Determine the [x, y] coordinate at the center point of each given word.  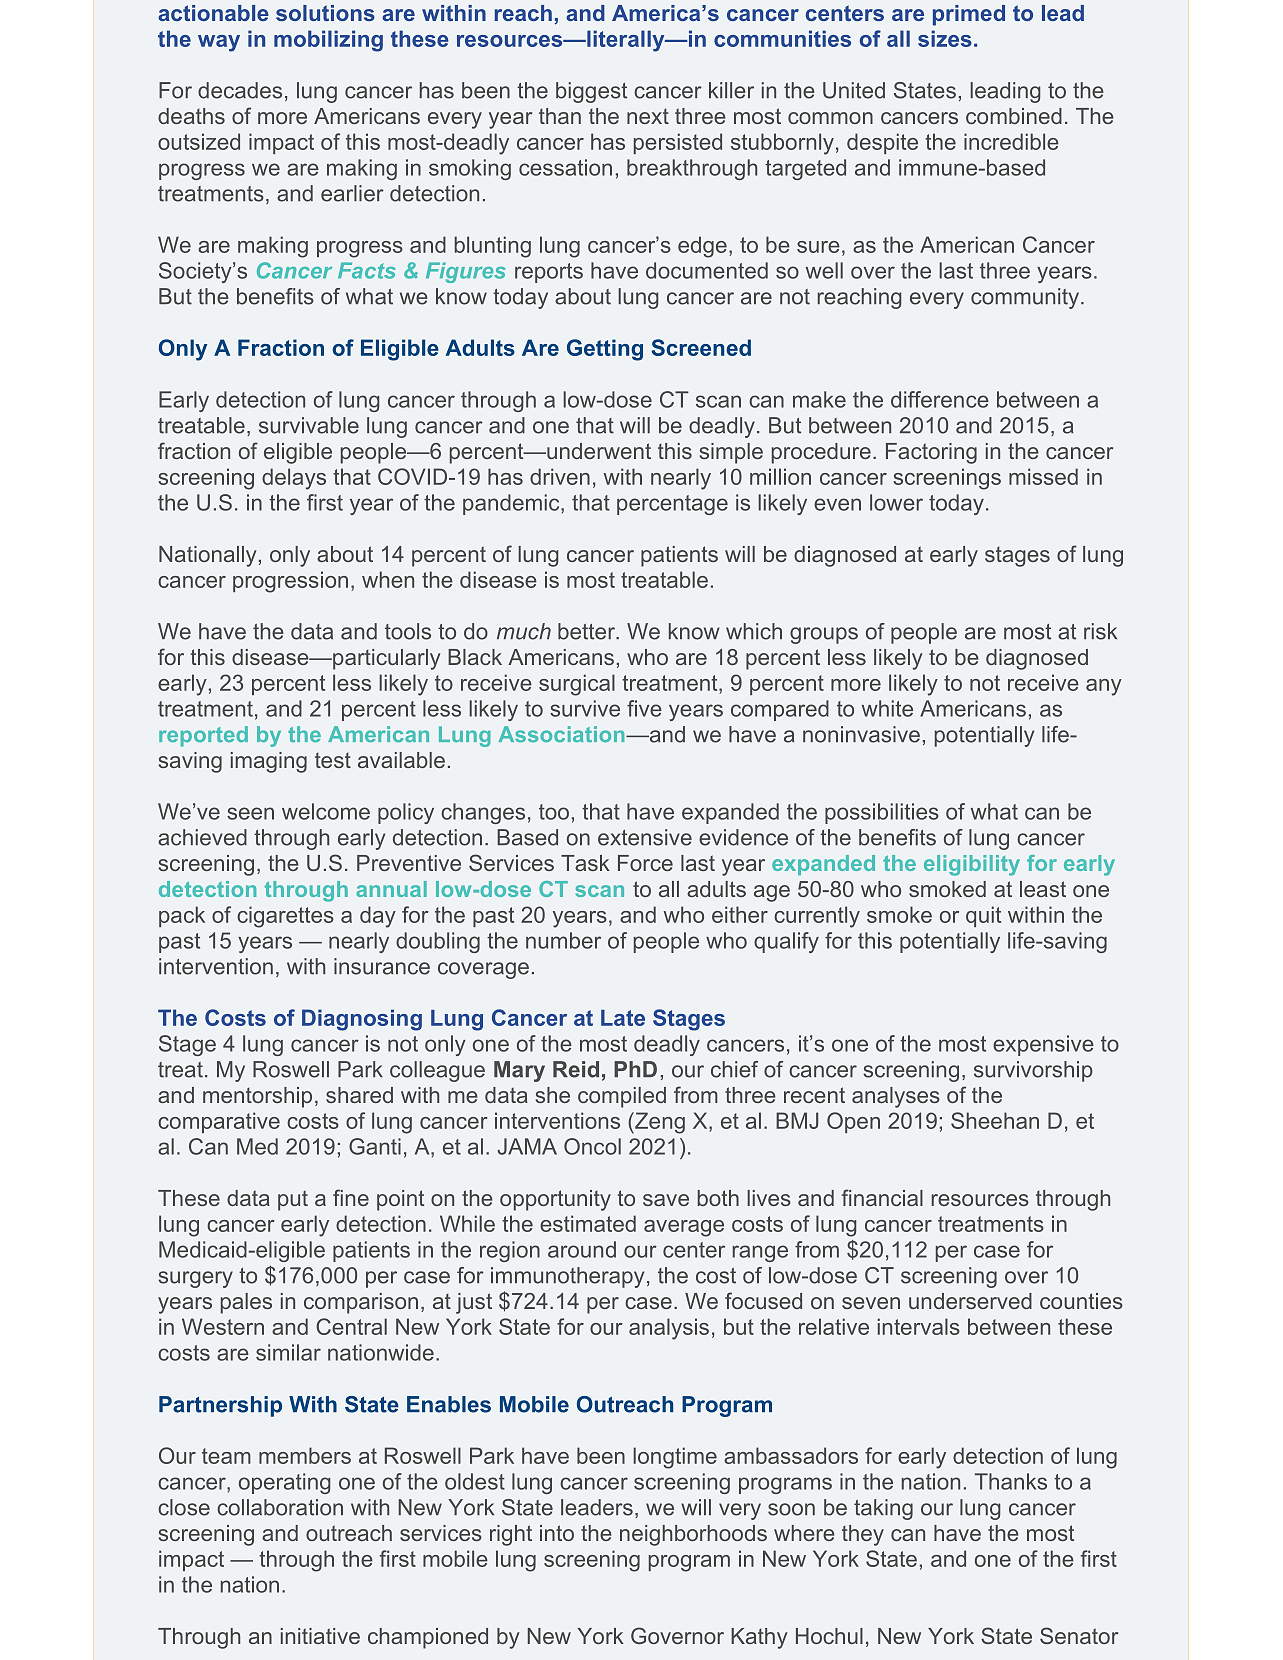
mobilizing [328, 41]
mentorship [257, 1097]
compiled [622, 1097]
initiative [320, 1636]
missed [1043, 476]
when [388, 579]
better [587, 631]
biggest [591, 92]
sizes [945, 38]
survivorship [1033, 1071]
